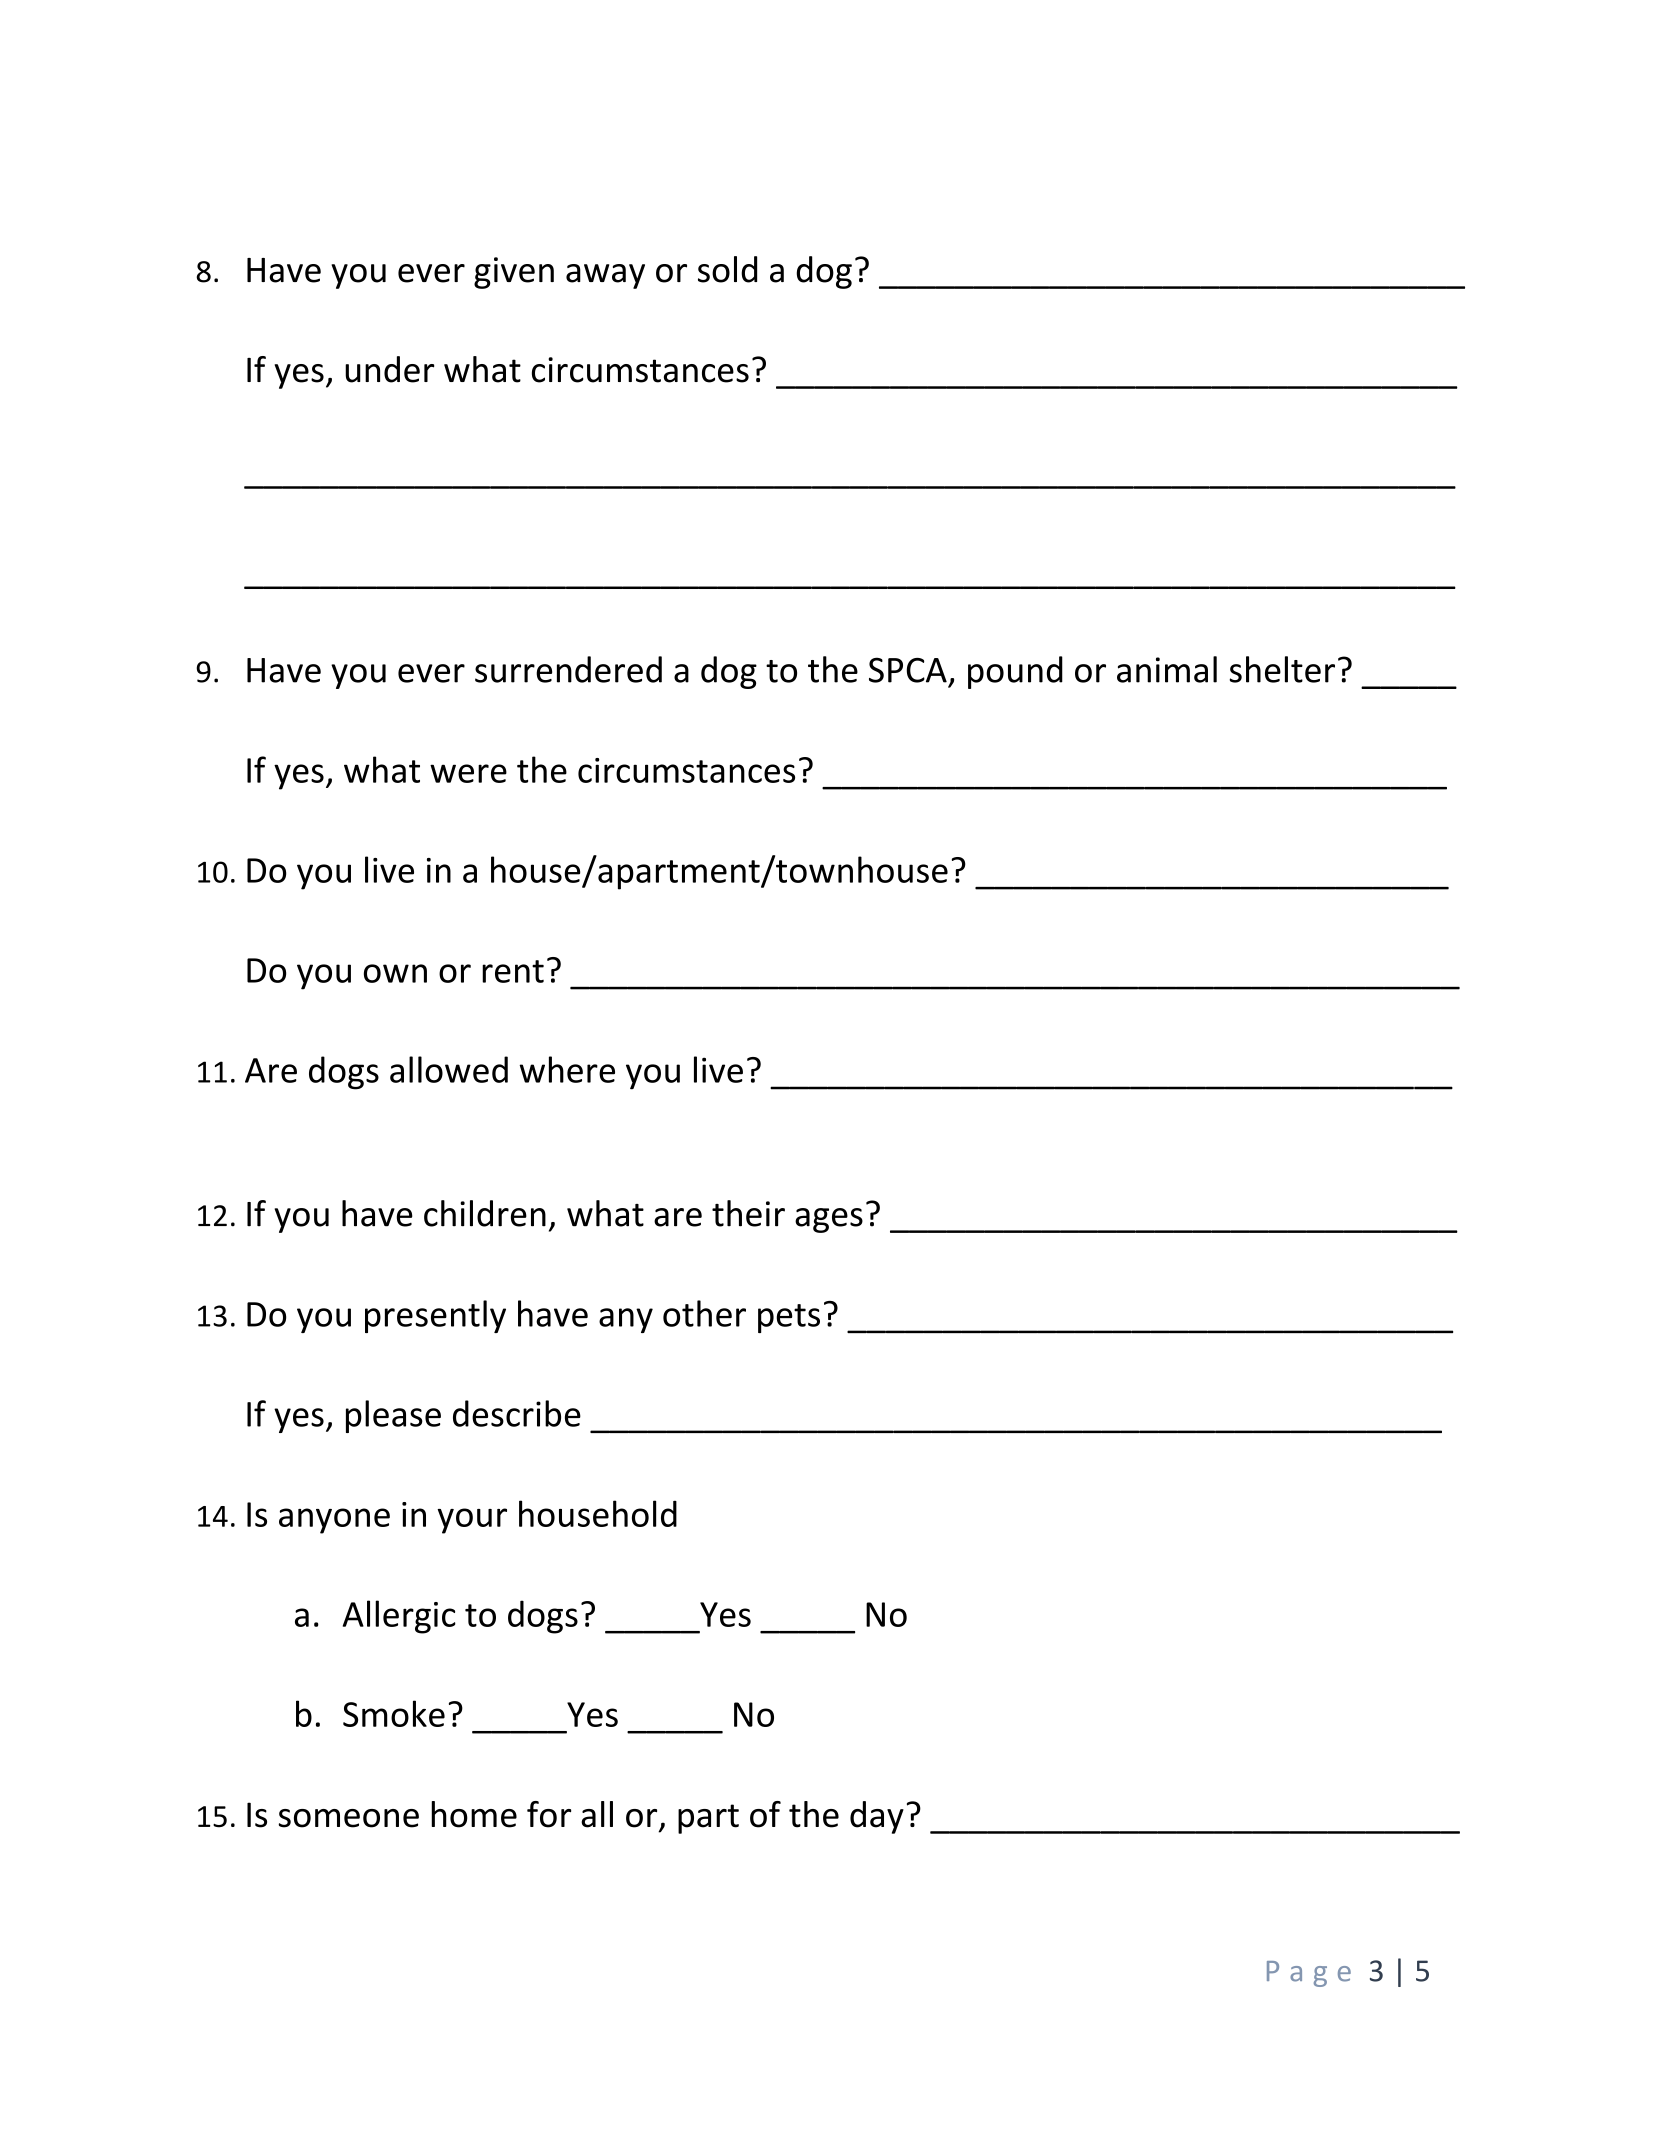  I want to click on day, so click(877, 1817).
